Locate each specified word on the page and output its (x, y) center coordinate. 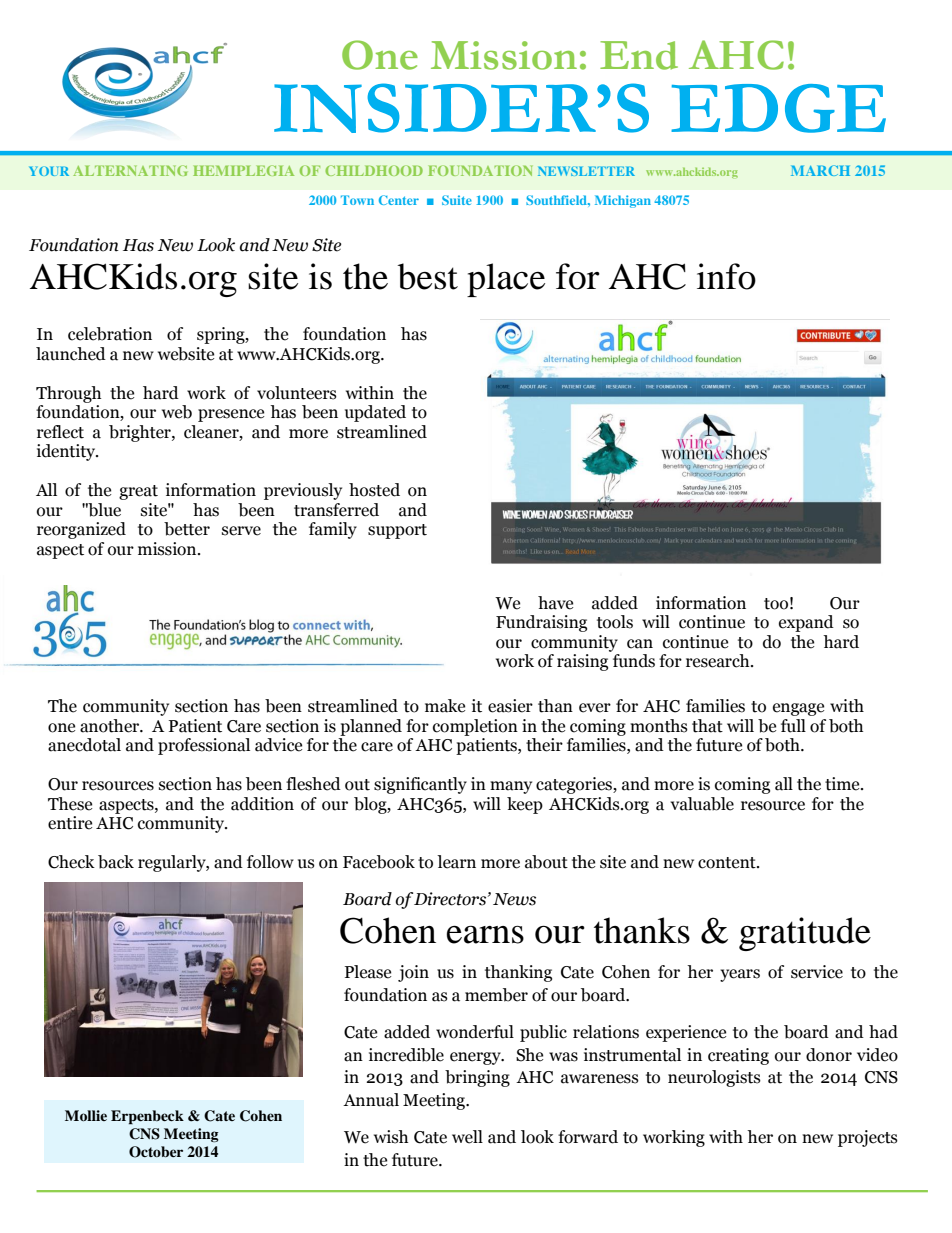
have (555, 603)
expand (806, 623)
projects (868, 1138)
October (156, 1152)
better (187, 529)
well (467, 1137)
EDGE (778, 108)
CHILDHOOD (374, 170)
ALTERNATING (130, 170)
